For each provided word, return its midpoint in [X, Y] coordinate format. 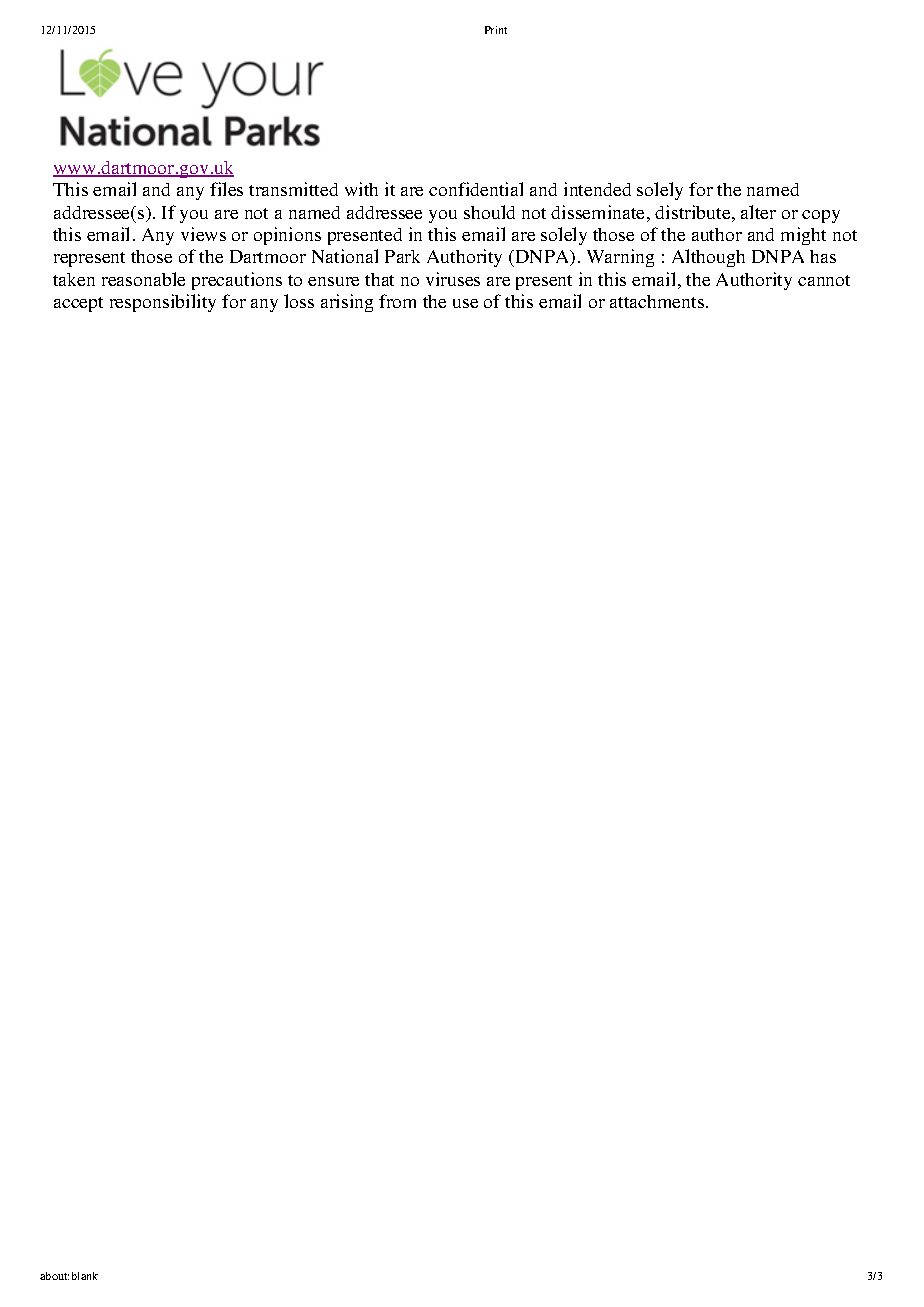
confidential [476, 189]
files [226, 189]
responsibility [163, 303]
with [361, 189]
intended [597, 189]
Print [496, 30]
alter [758, 212]
